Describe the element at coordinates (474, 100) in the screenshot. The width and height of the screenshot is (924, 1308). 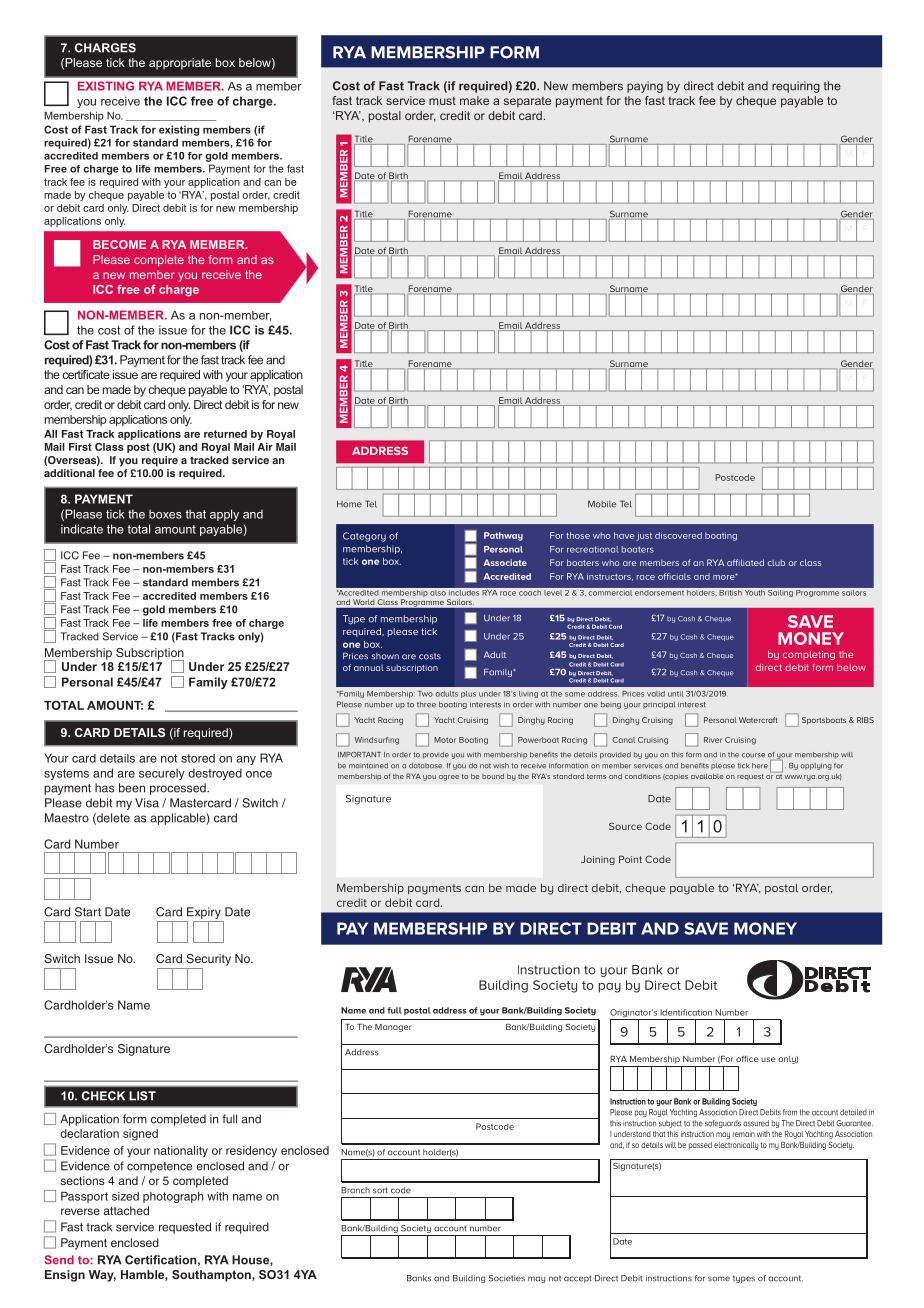
I see `make` at that location.
